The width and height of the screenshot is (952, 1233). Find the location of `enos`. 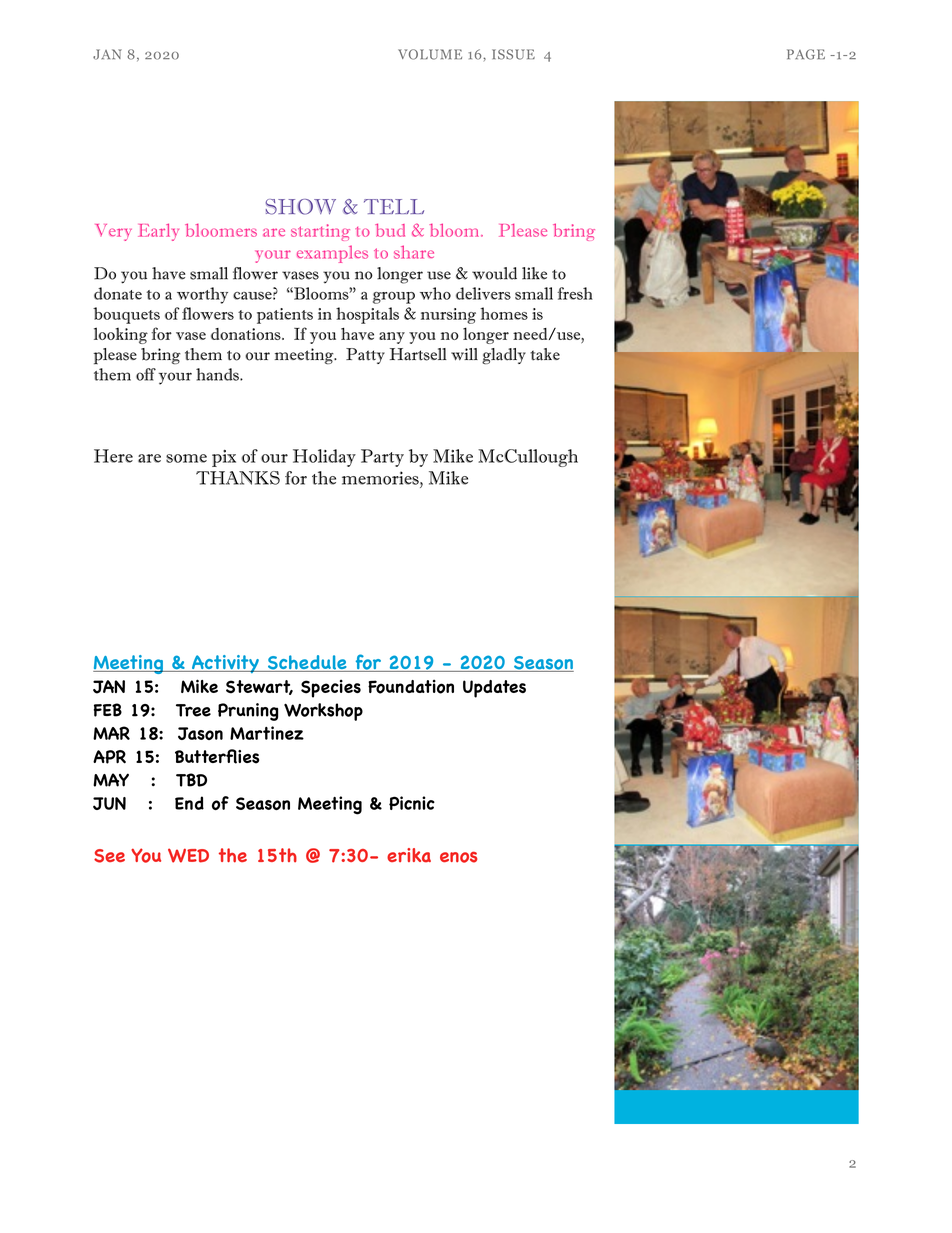

enos is located at coordinates (458, 857).
